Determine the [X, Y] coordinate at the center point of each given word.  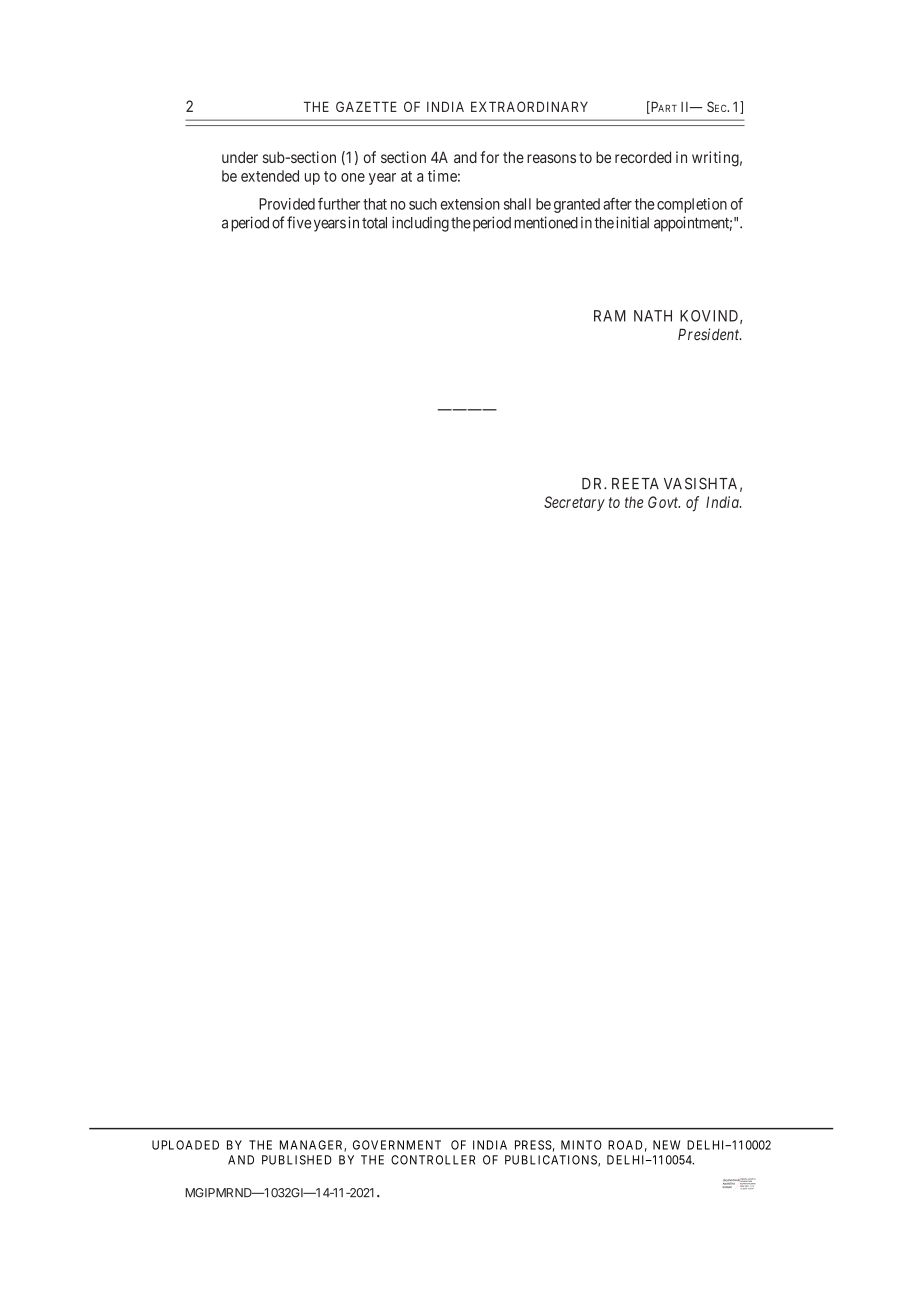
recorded [643, 157]
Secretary [574, 503]
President [709, 334]
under [240, 157]
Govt [664, 502]
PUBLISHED [297, 1160]
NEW [666, 1145]
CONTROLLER [433, 1160]
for [489, 157]
